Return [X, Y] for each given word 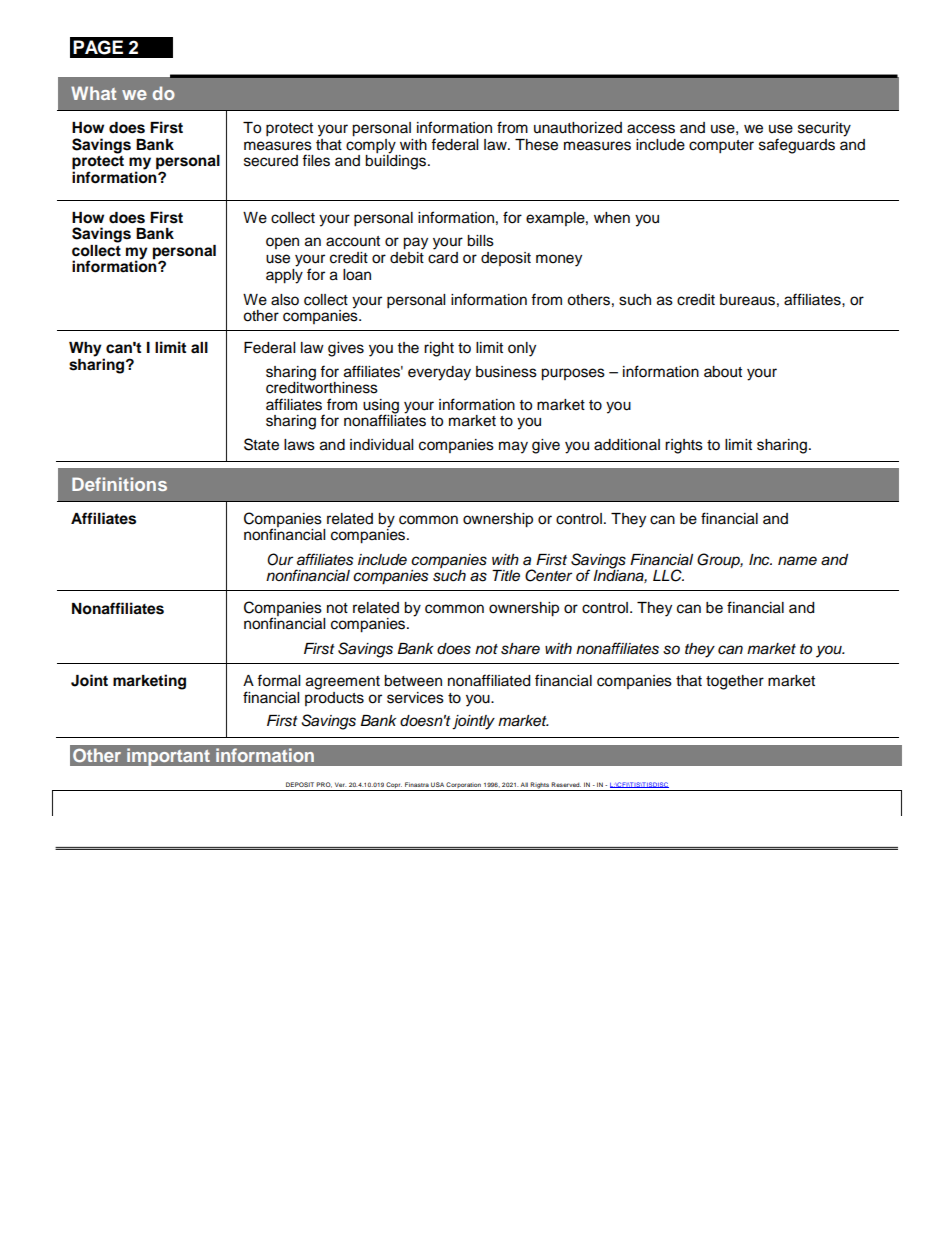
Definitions [119, 484]
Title [506, 576]
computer [721, 147]
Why [86, 350]
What [93, 93]
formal [278, 680]
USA [437, 784]
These [536, 145]
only [522, 349]
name [797, 561]
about [723, 372]
